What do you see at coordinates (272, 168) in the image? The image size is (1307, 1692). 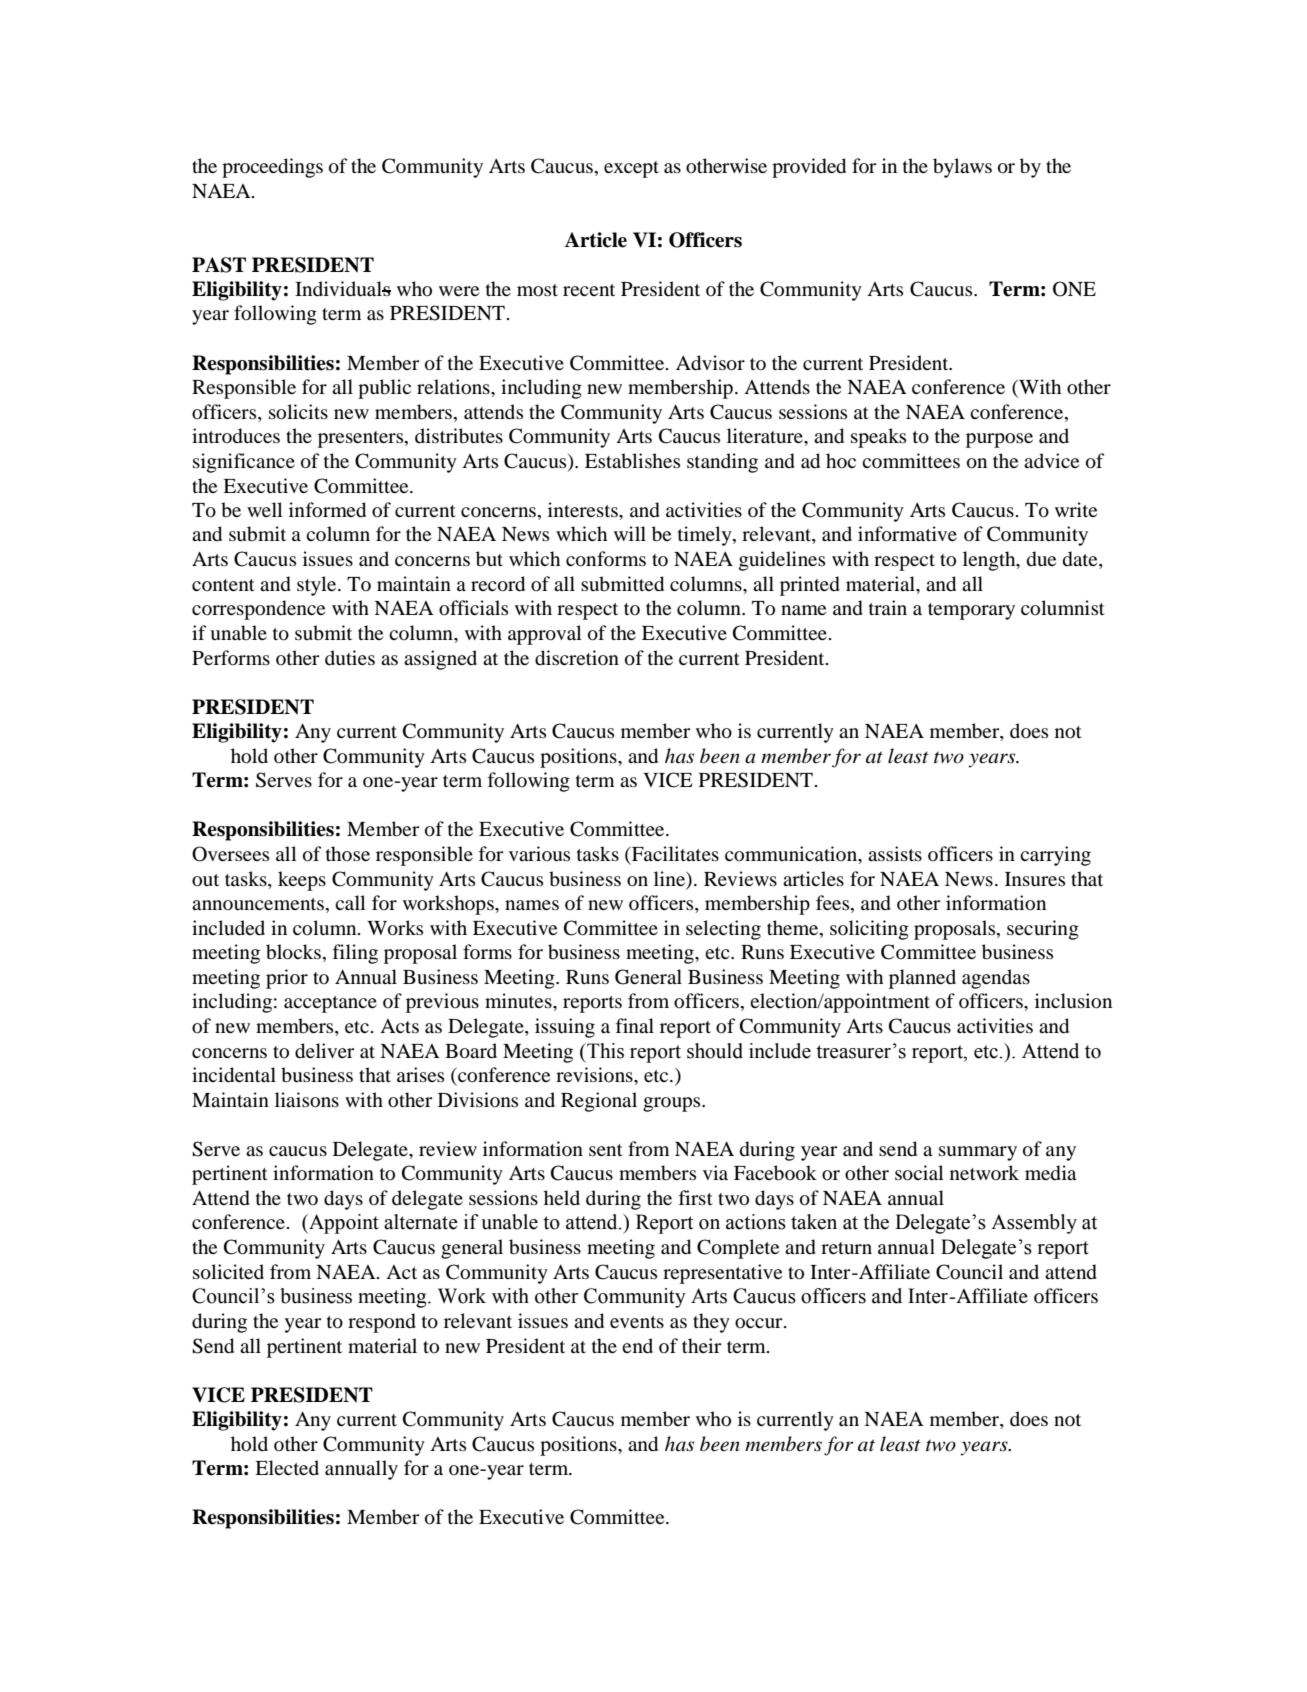 I see `proceedings` at bounding box center [272, 168].
